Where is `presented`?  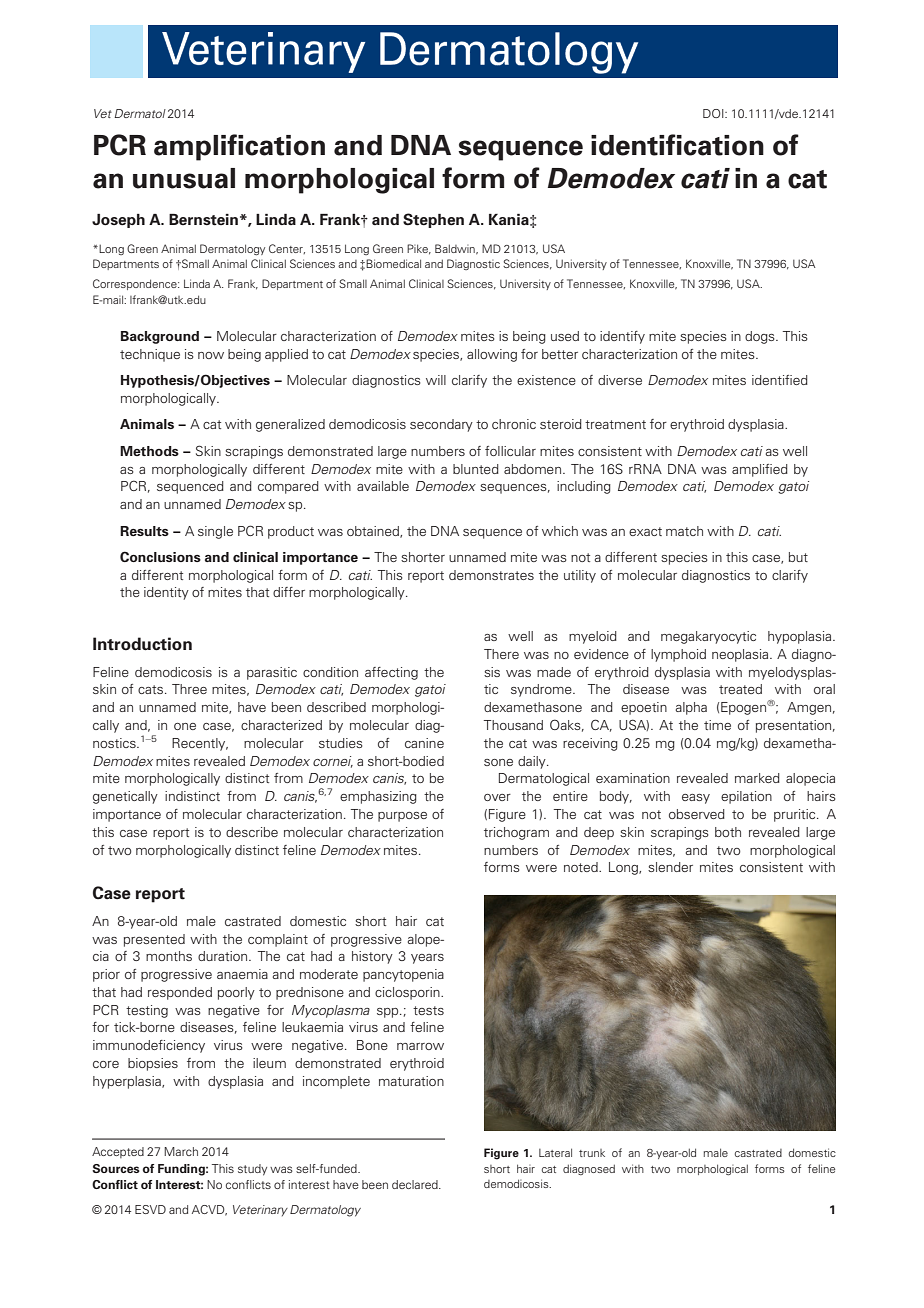
presented is located at coordinates (154, 940).
